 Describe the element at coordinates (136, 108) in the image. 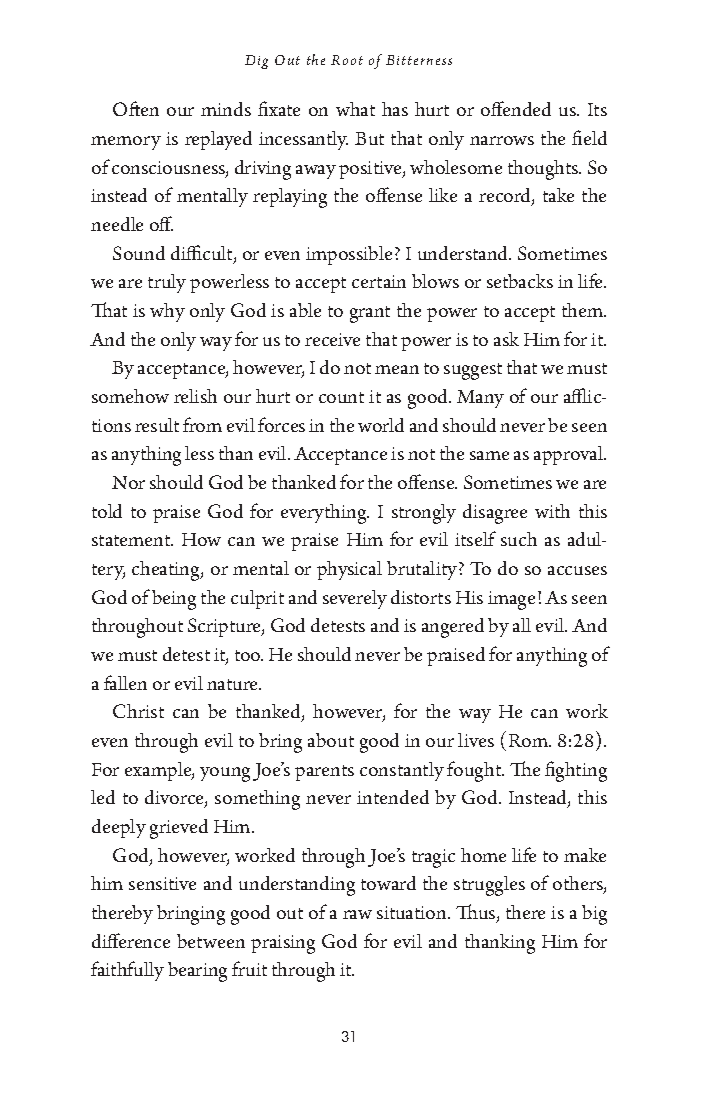

I see `Often` at that location.
